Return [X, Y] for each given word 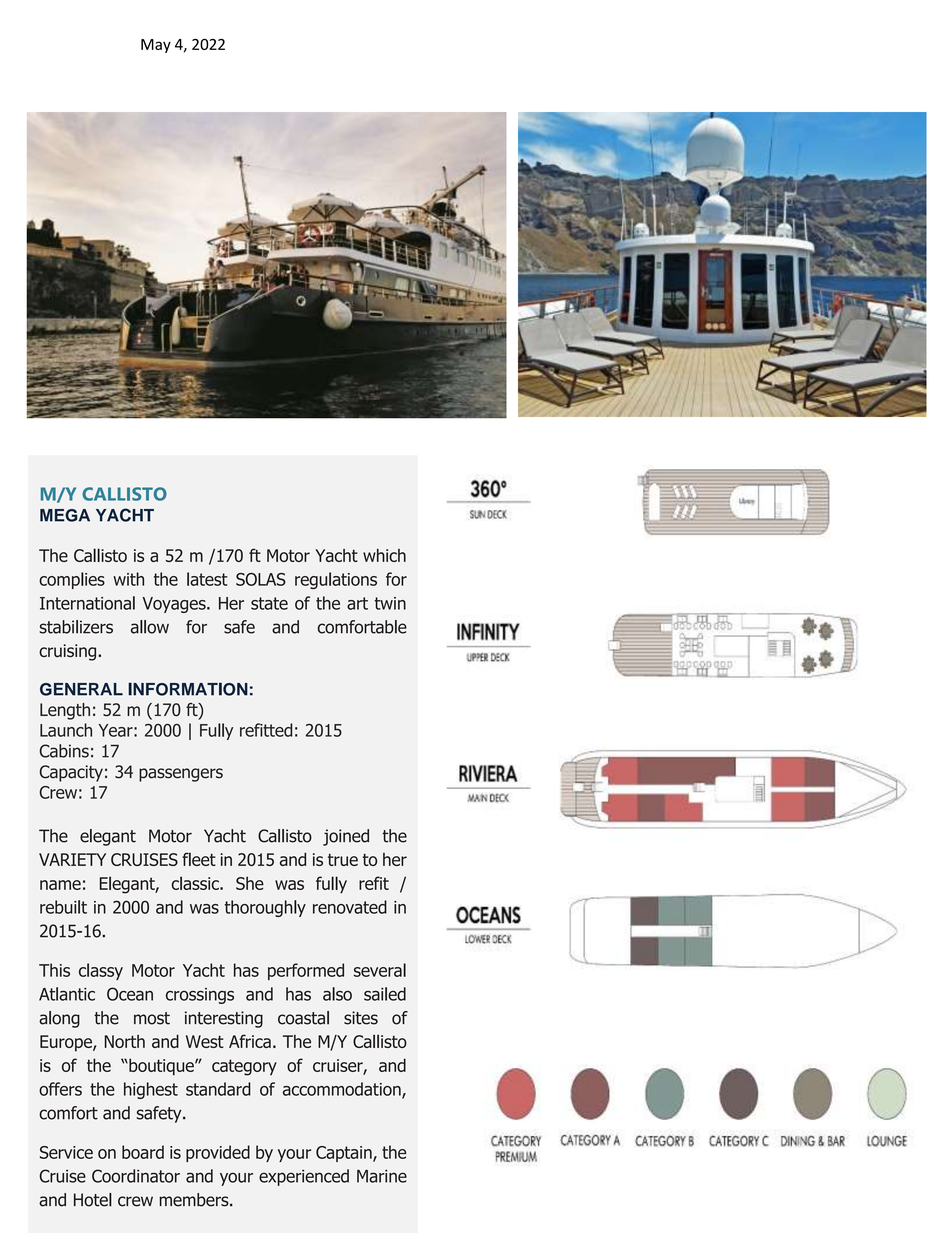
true [343, 860]
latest [207, 579]
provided [218, 1153]
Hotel [93, 1200]
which [384, 555]
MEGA [65, 515]
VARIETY [72, 859]
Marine [382, 1176]
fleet [199, 859]
